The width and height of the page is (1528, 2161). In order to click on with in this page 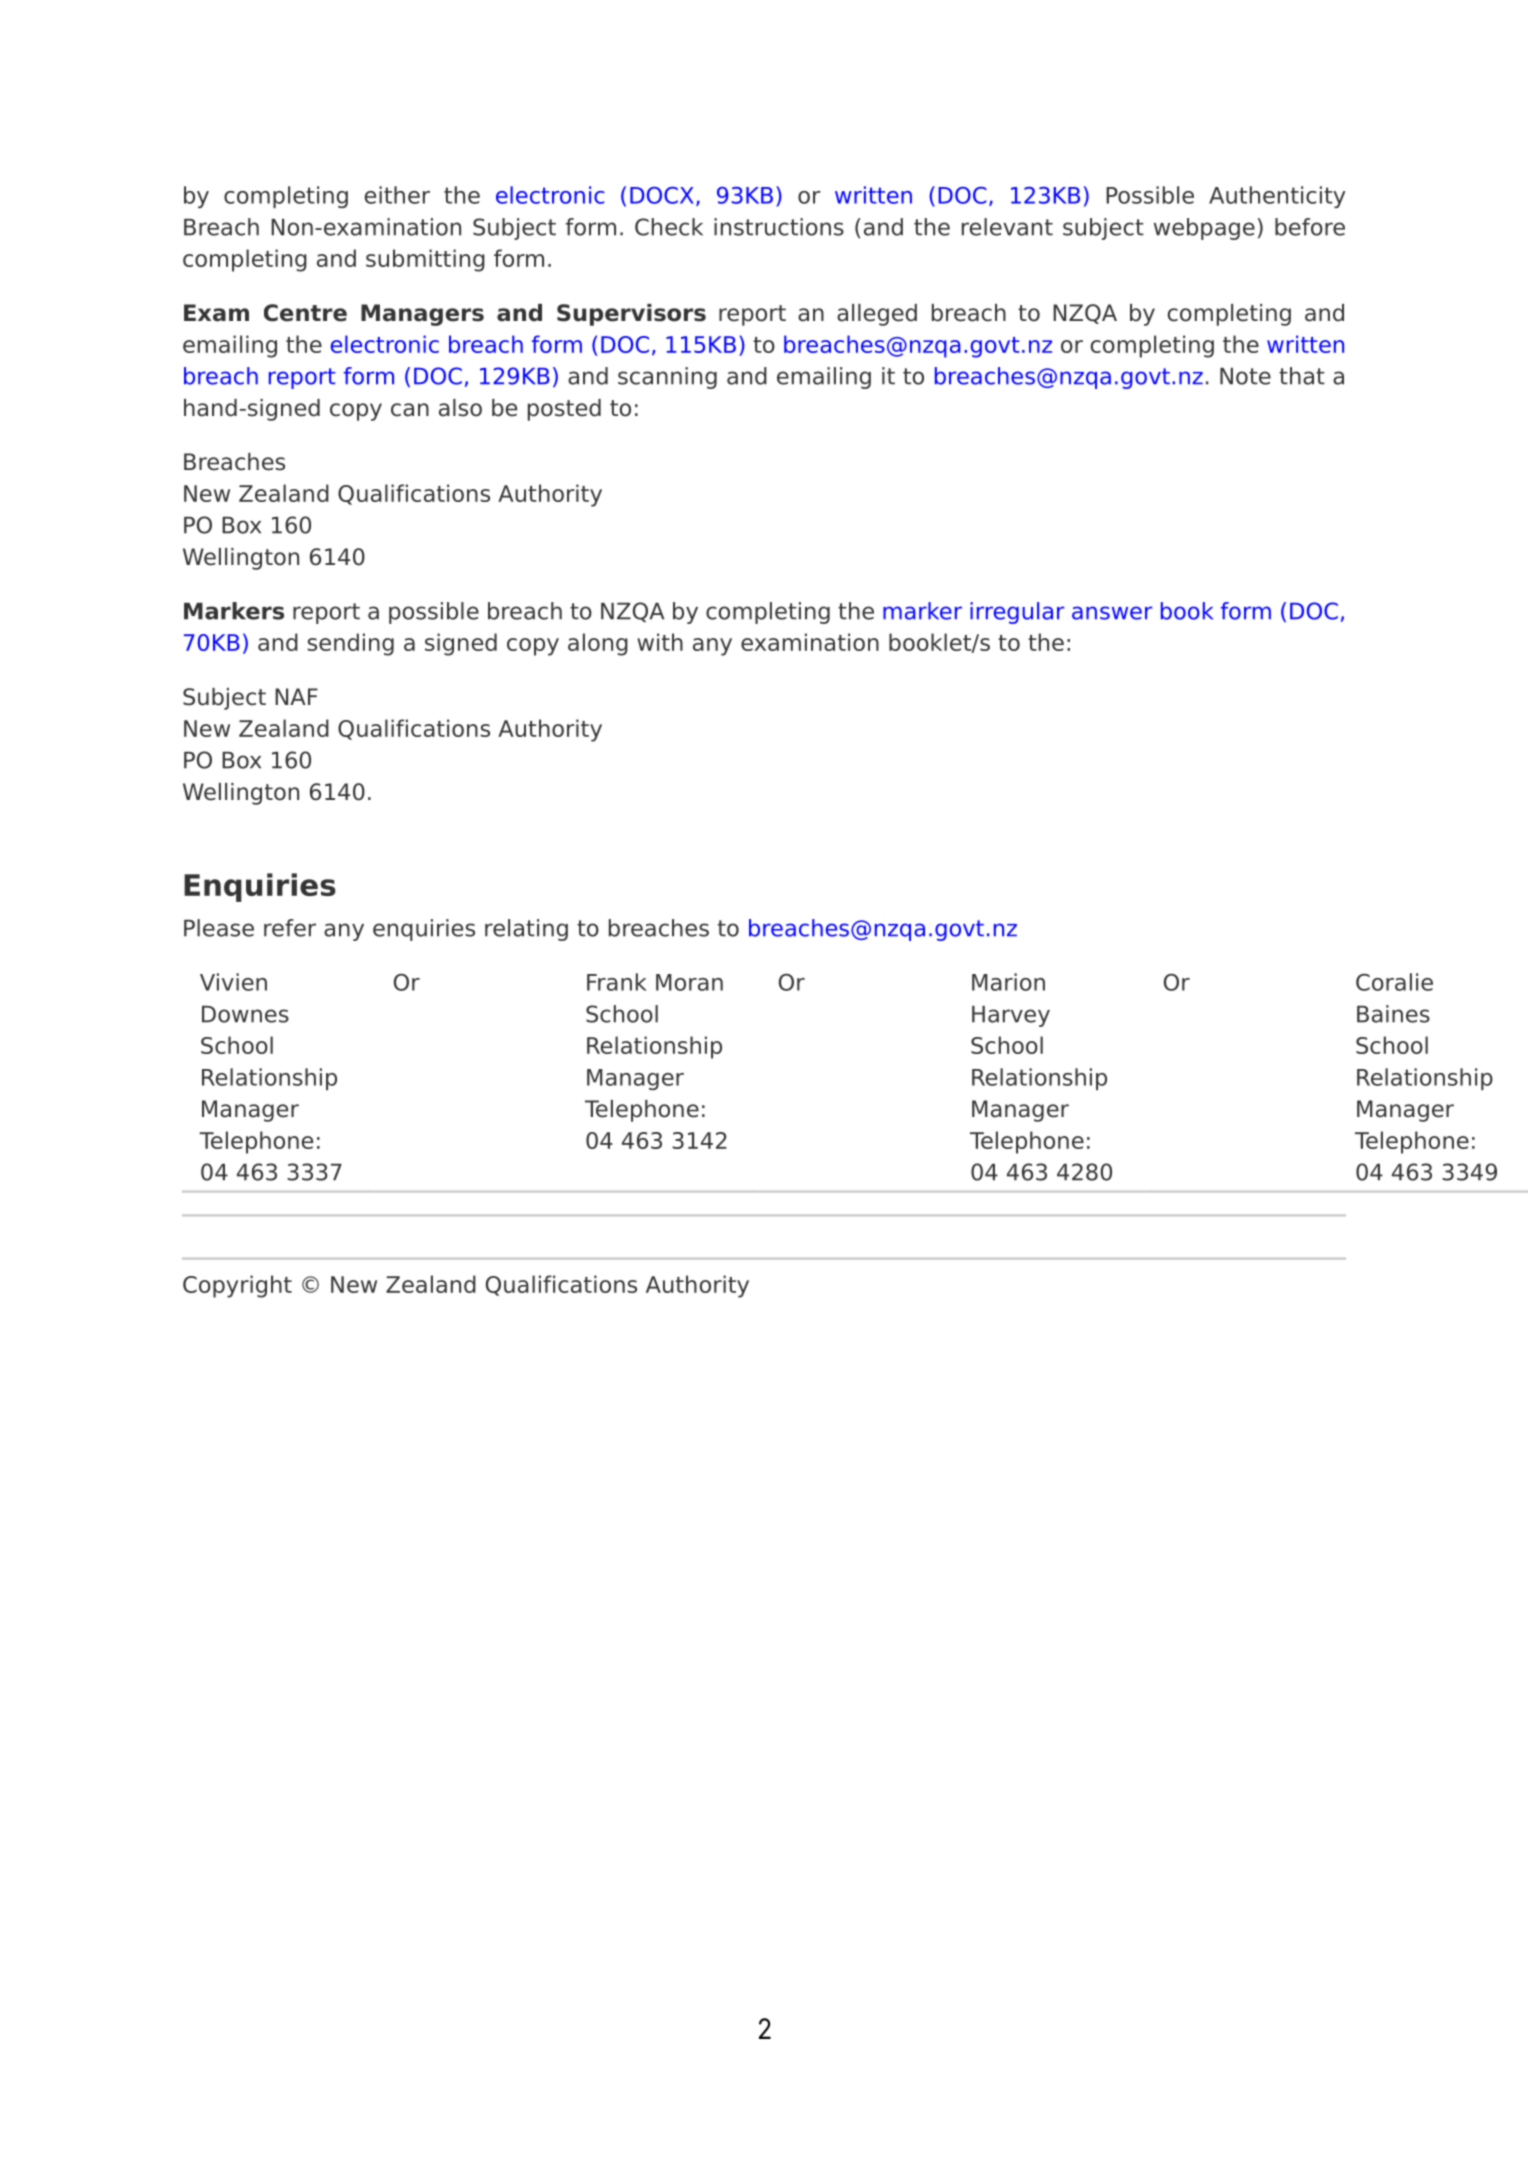, I will do `click(660, 642)`.
